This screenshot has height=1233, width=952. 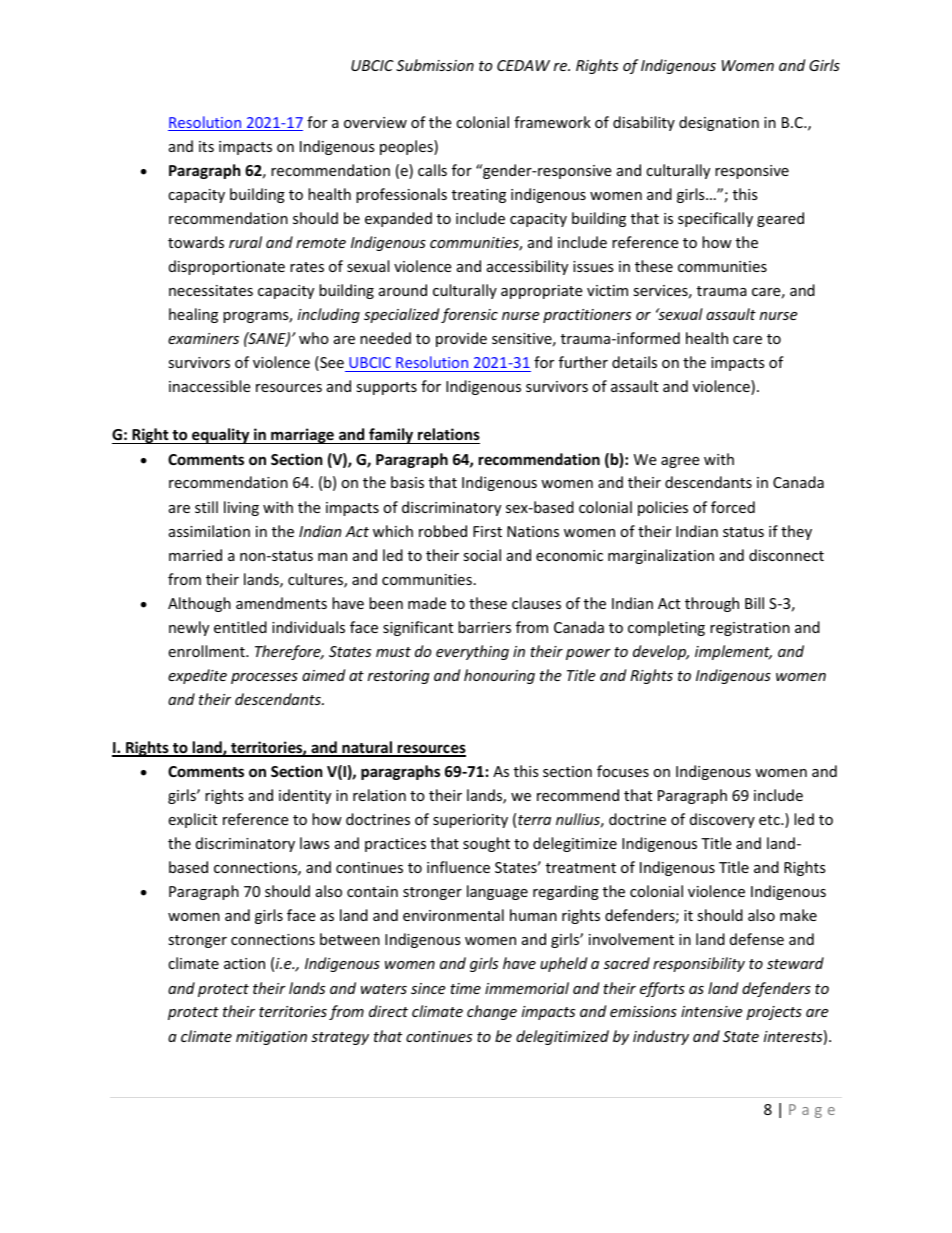 I want to click on social, so click(x=482, y=555).
